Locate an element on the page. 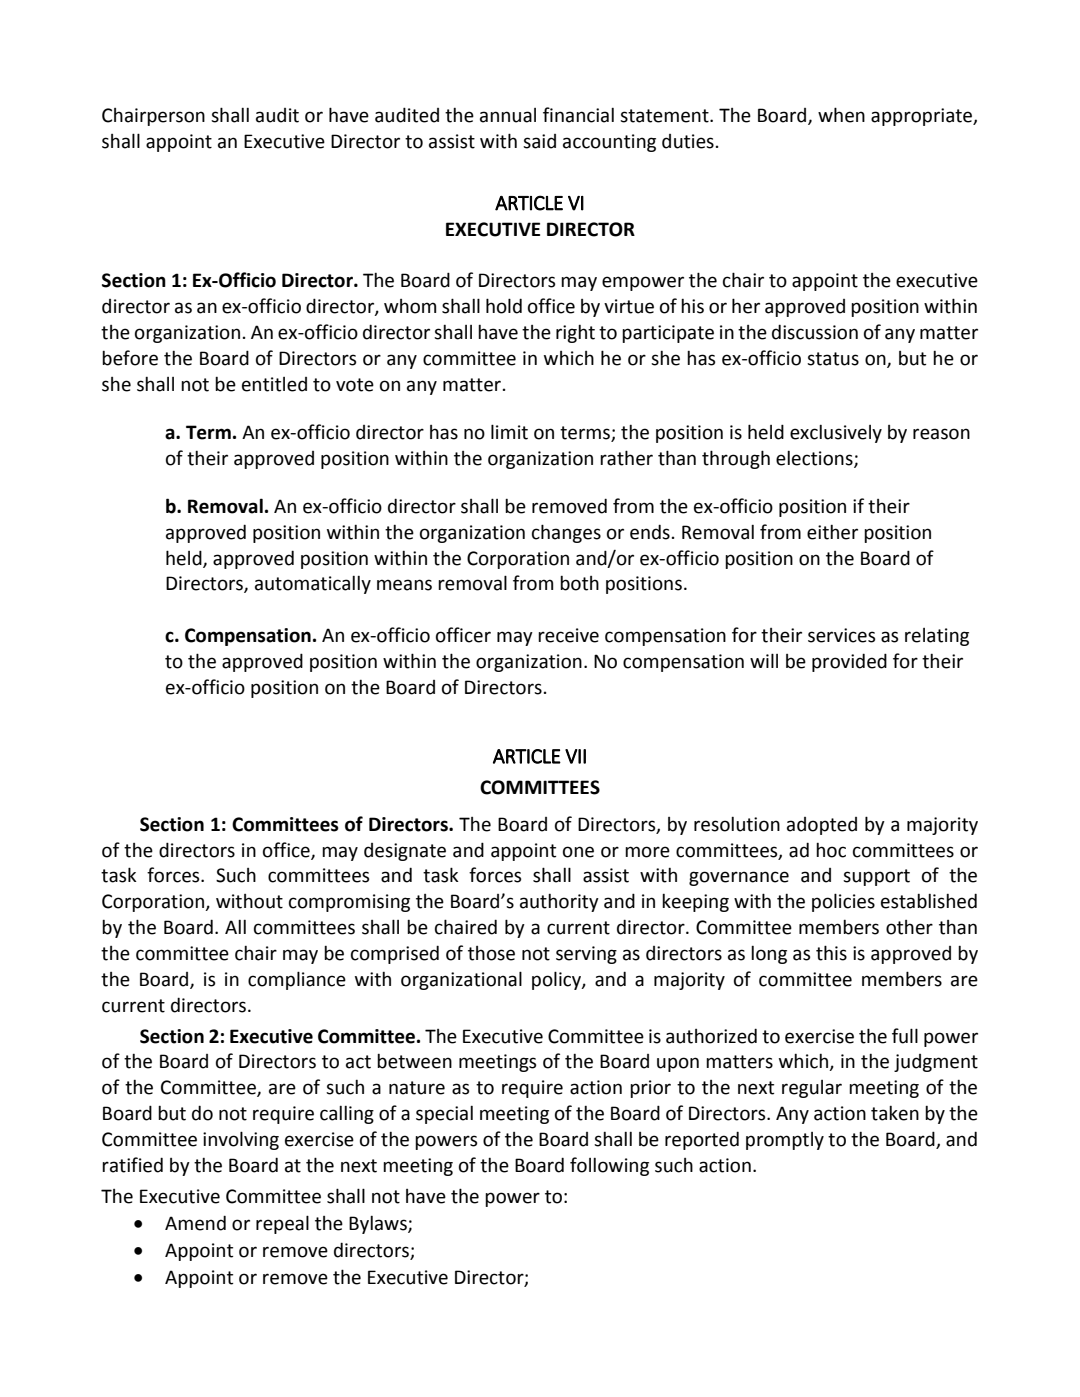  either is located at coordinates (832, 532).
